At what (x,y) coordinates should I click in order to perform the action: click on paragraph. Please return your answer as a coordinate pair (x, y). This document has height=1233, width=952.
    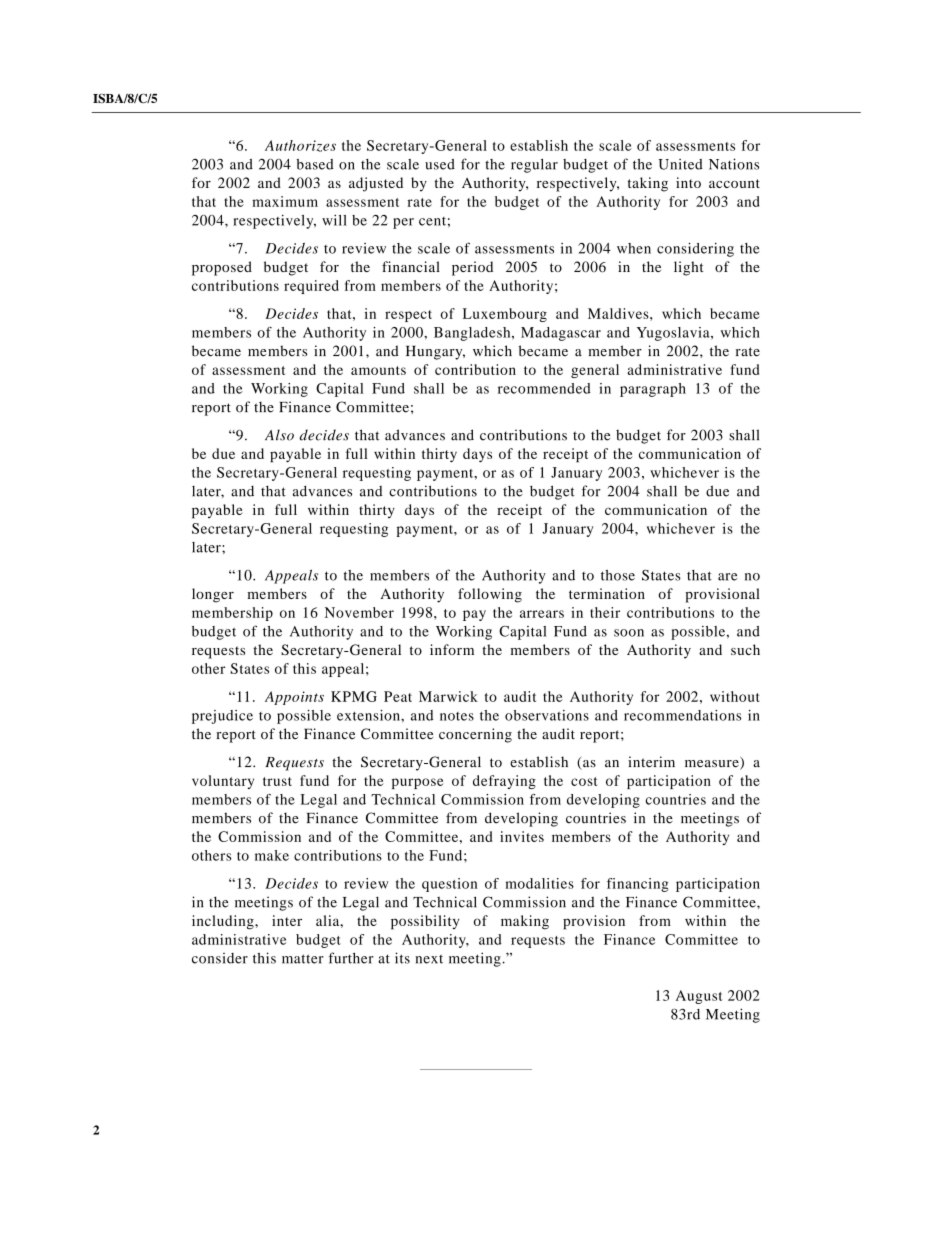
    Looking at the image, I should click on (653, 390).
